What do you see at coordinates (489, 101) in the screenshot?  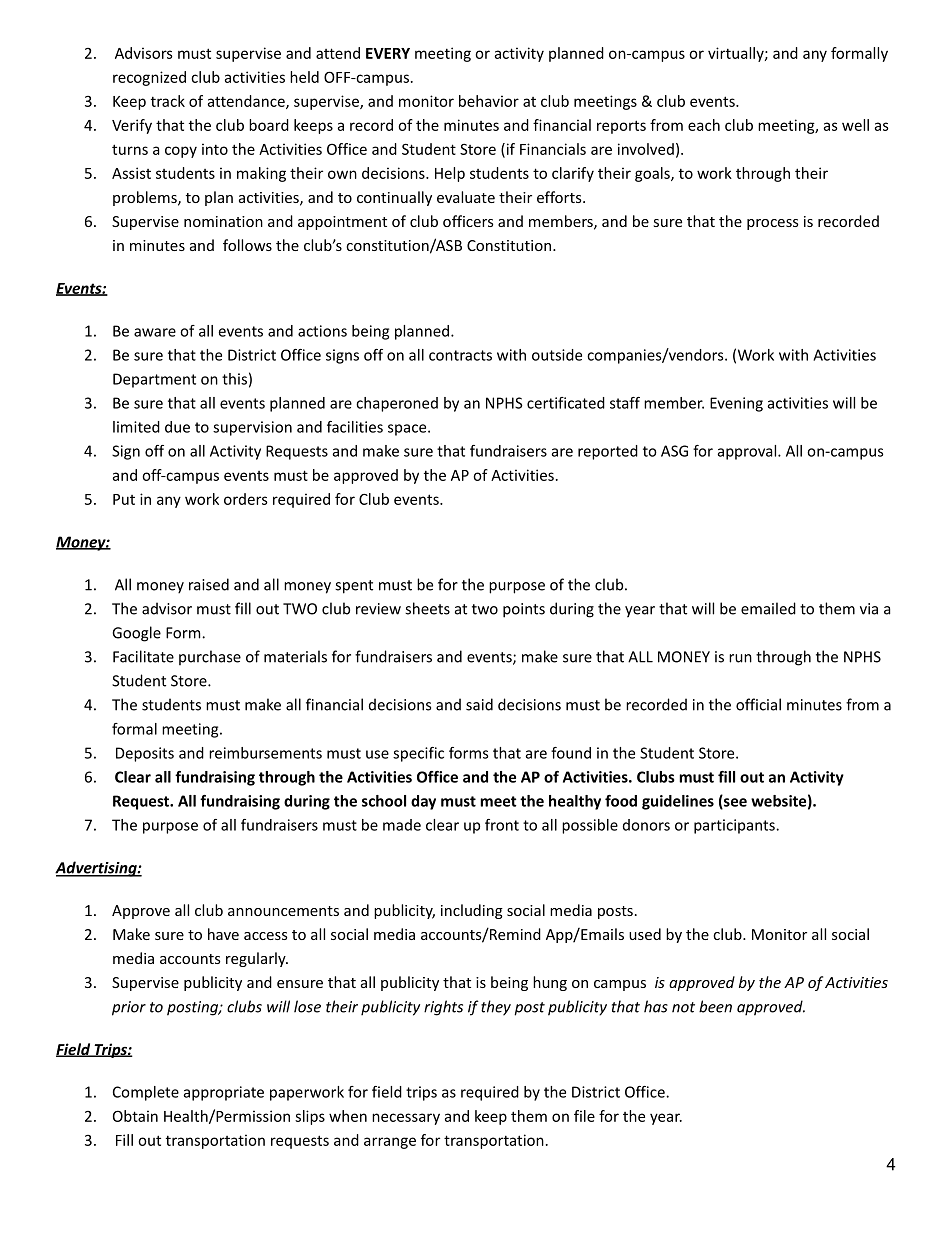 I see `behavior` at bounding box center [489, 101].
